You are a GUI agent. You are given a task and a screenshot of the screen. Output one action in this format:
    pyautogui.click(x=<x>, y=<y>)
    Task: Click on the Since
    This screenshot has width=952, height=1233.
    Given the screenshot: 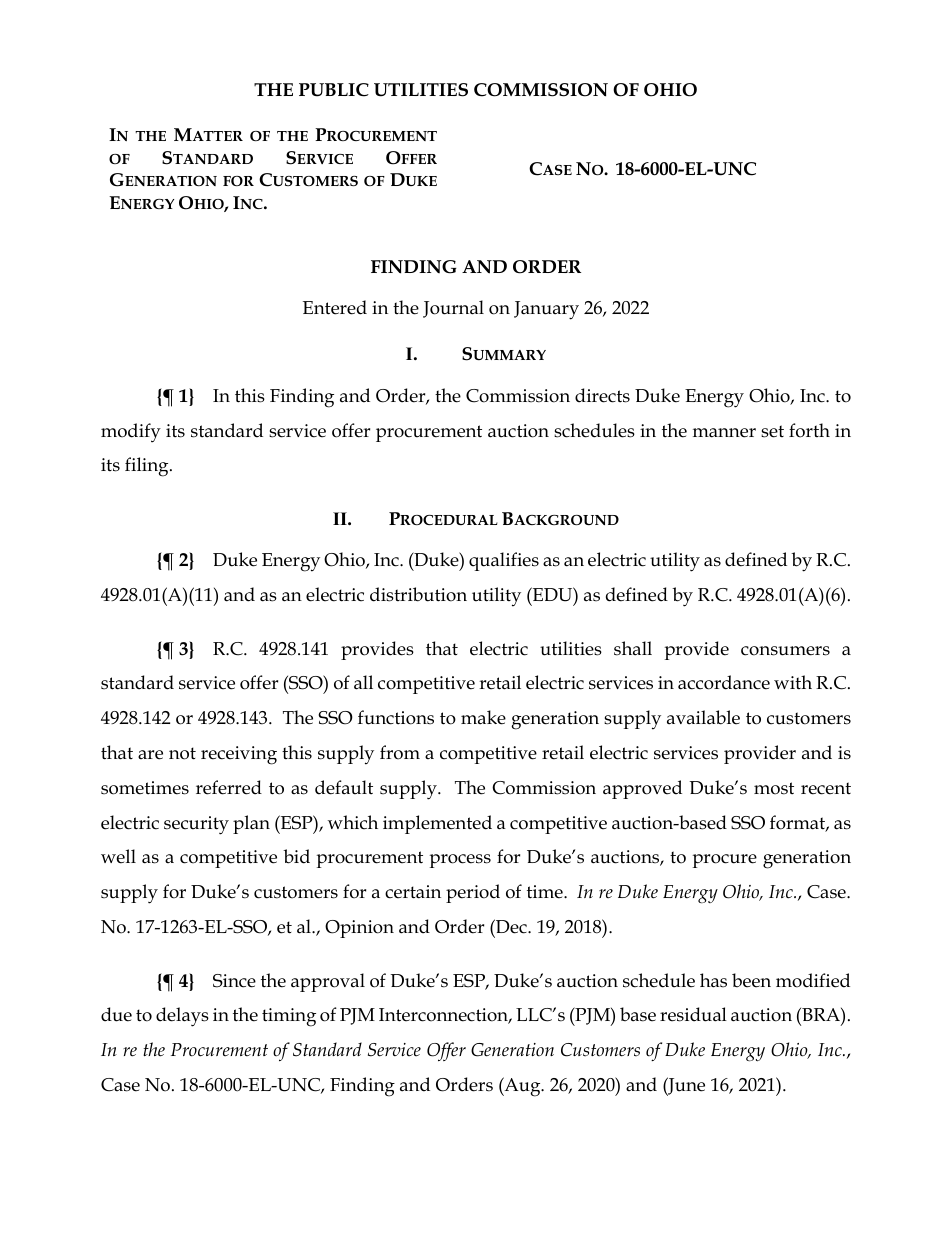 What is the action you would take?
    pyautogui.click(x=234, y=981)
